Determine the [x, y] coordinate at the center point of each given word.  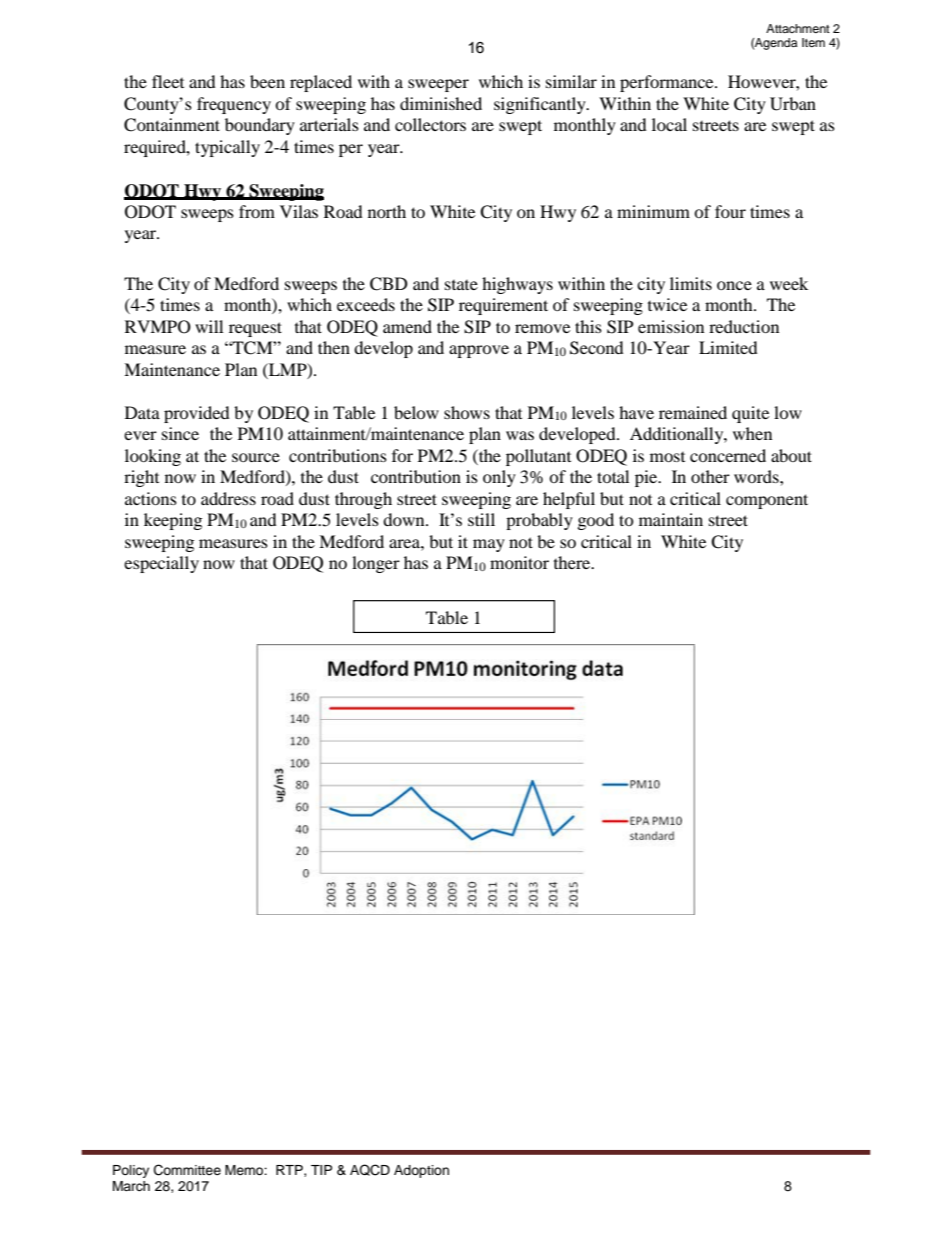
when [752, 433]
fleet [168, 81]
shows [467, 412]
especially [161, 564]
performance [668, 83]
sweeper [438, 85]
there [573, 562]
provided [197, 414]
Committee [187, 1170]
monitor [519, 562]
